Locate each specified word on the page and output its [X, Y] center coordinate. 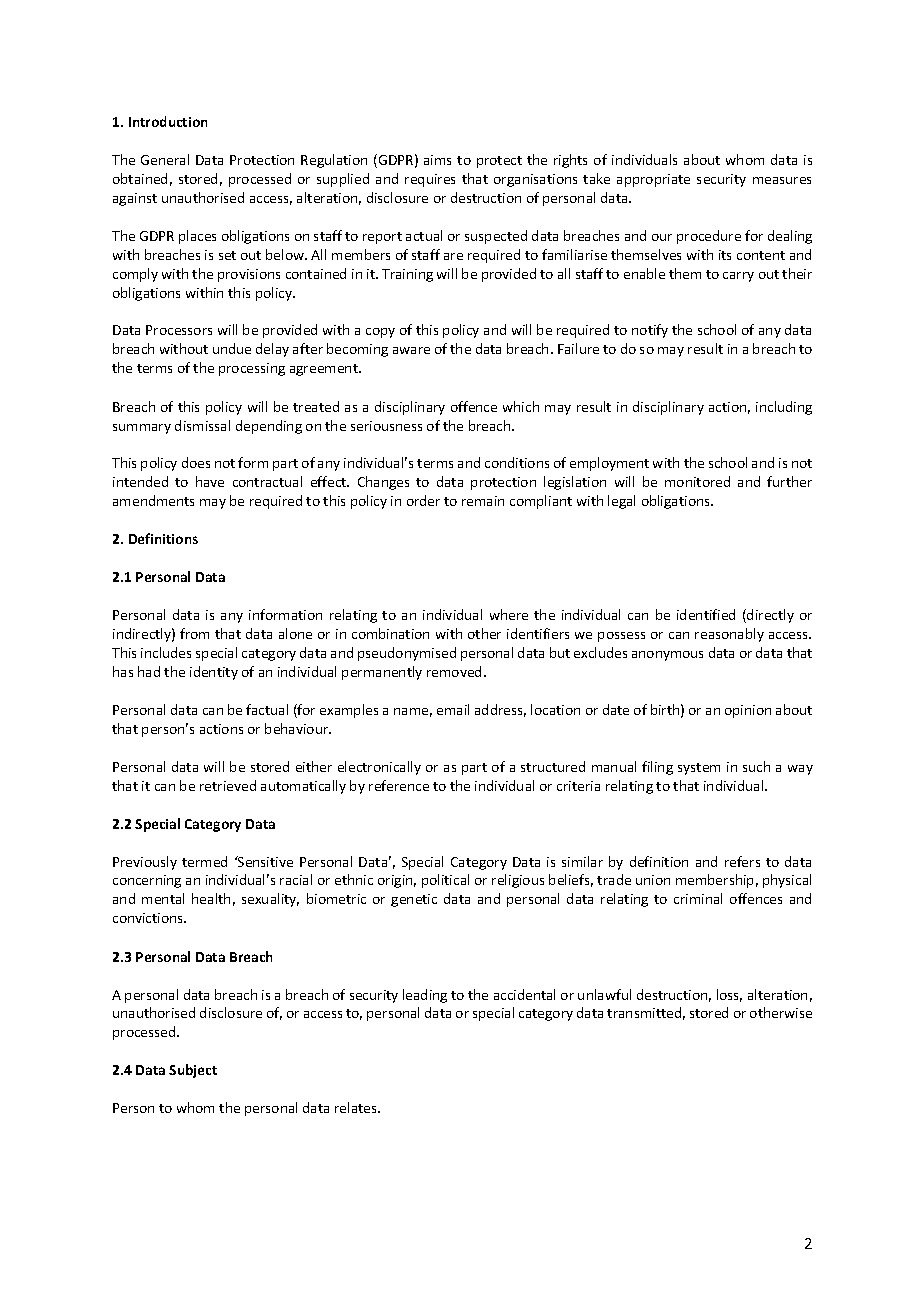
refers [742, 861]
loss [729, 995]
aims [437, 160]
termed [204, 861]
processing [252, 369]
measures [782, 180]
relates [357, 1107]
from [194, 633]
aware [411, 350]
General [165, 159]
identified [706, 614]
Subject [193, 1071]
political [445, 881]
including [784, 408]
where [509, 614]
